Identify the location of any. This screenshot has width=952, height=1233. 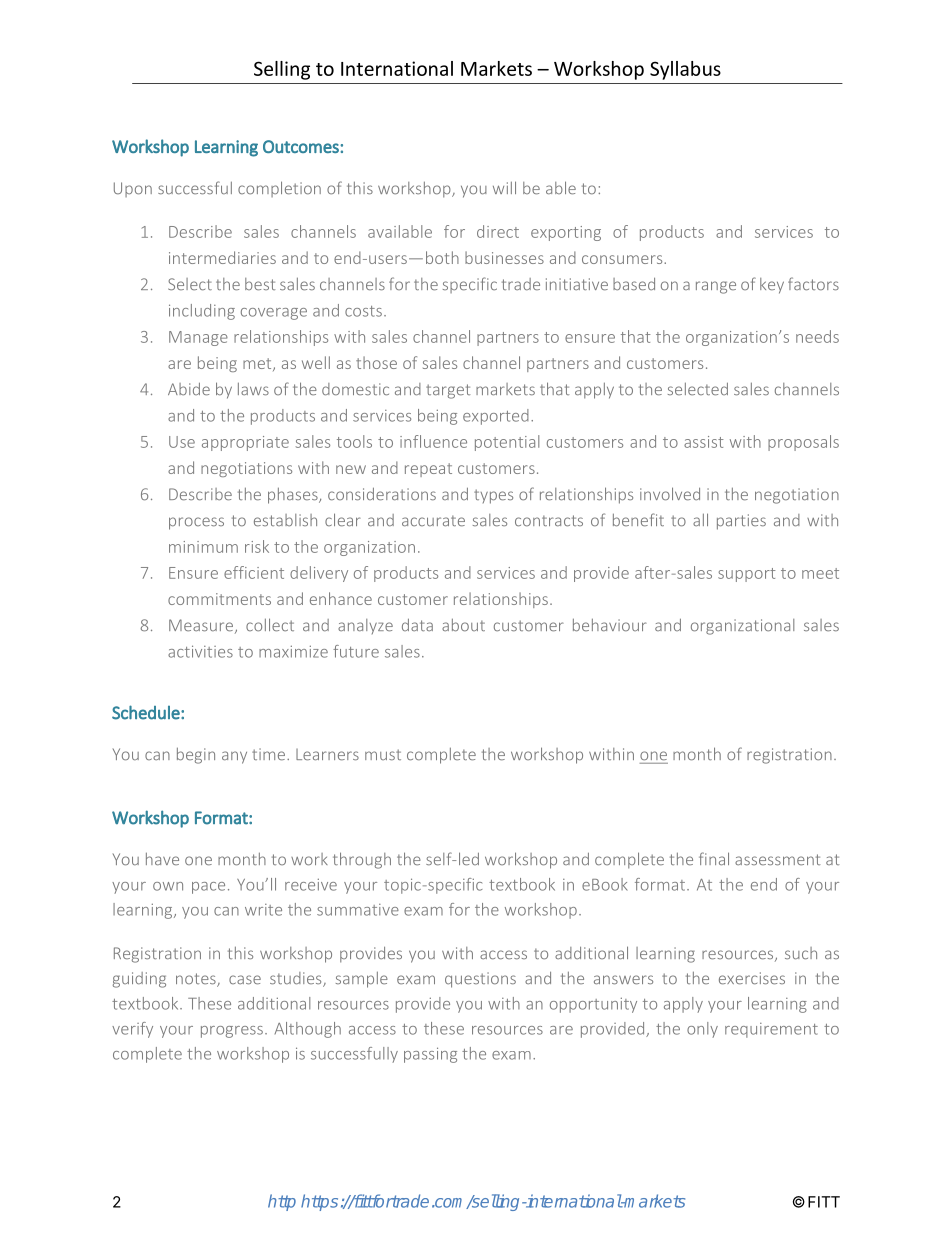
(234, 757).
